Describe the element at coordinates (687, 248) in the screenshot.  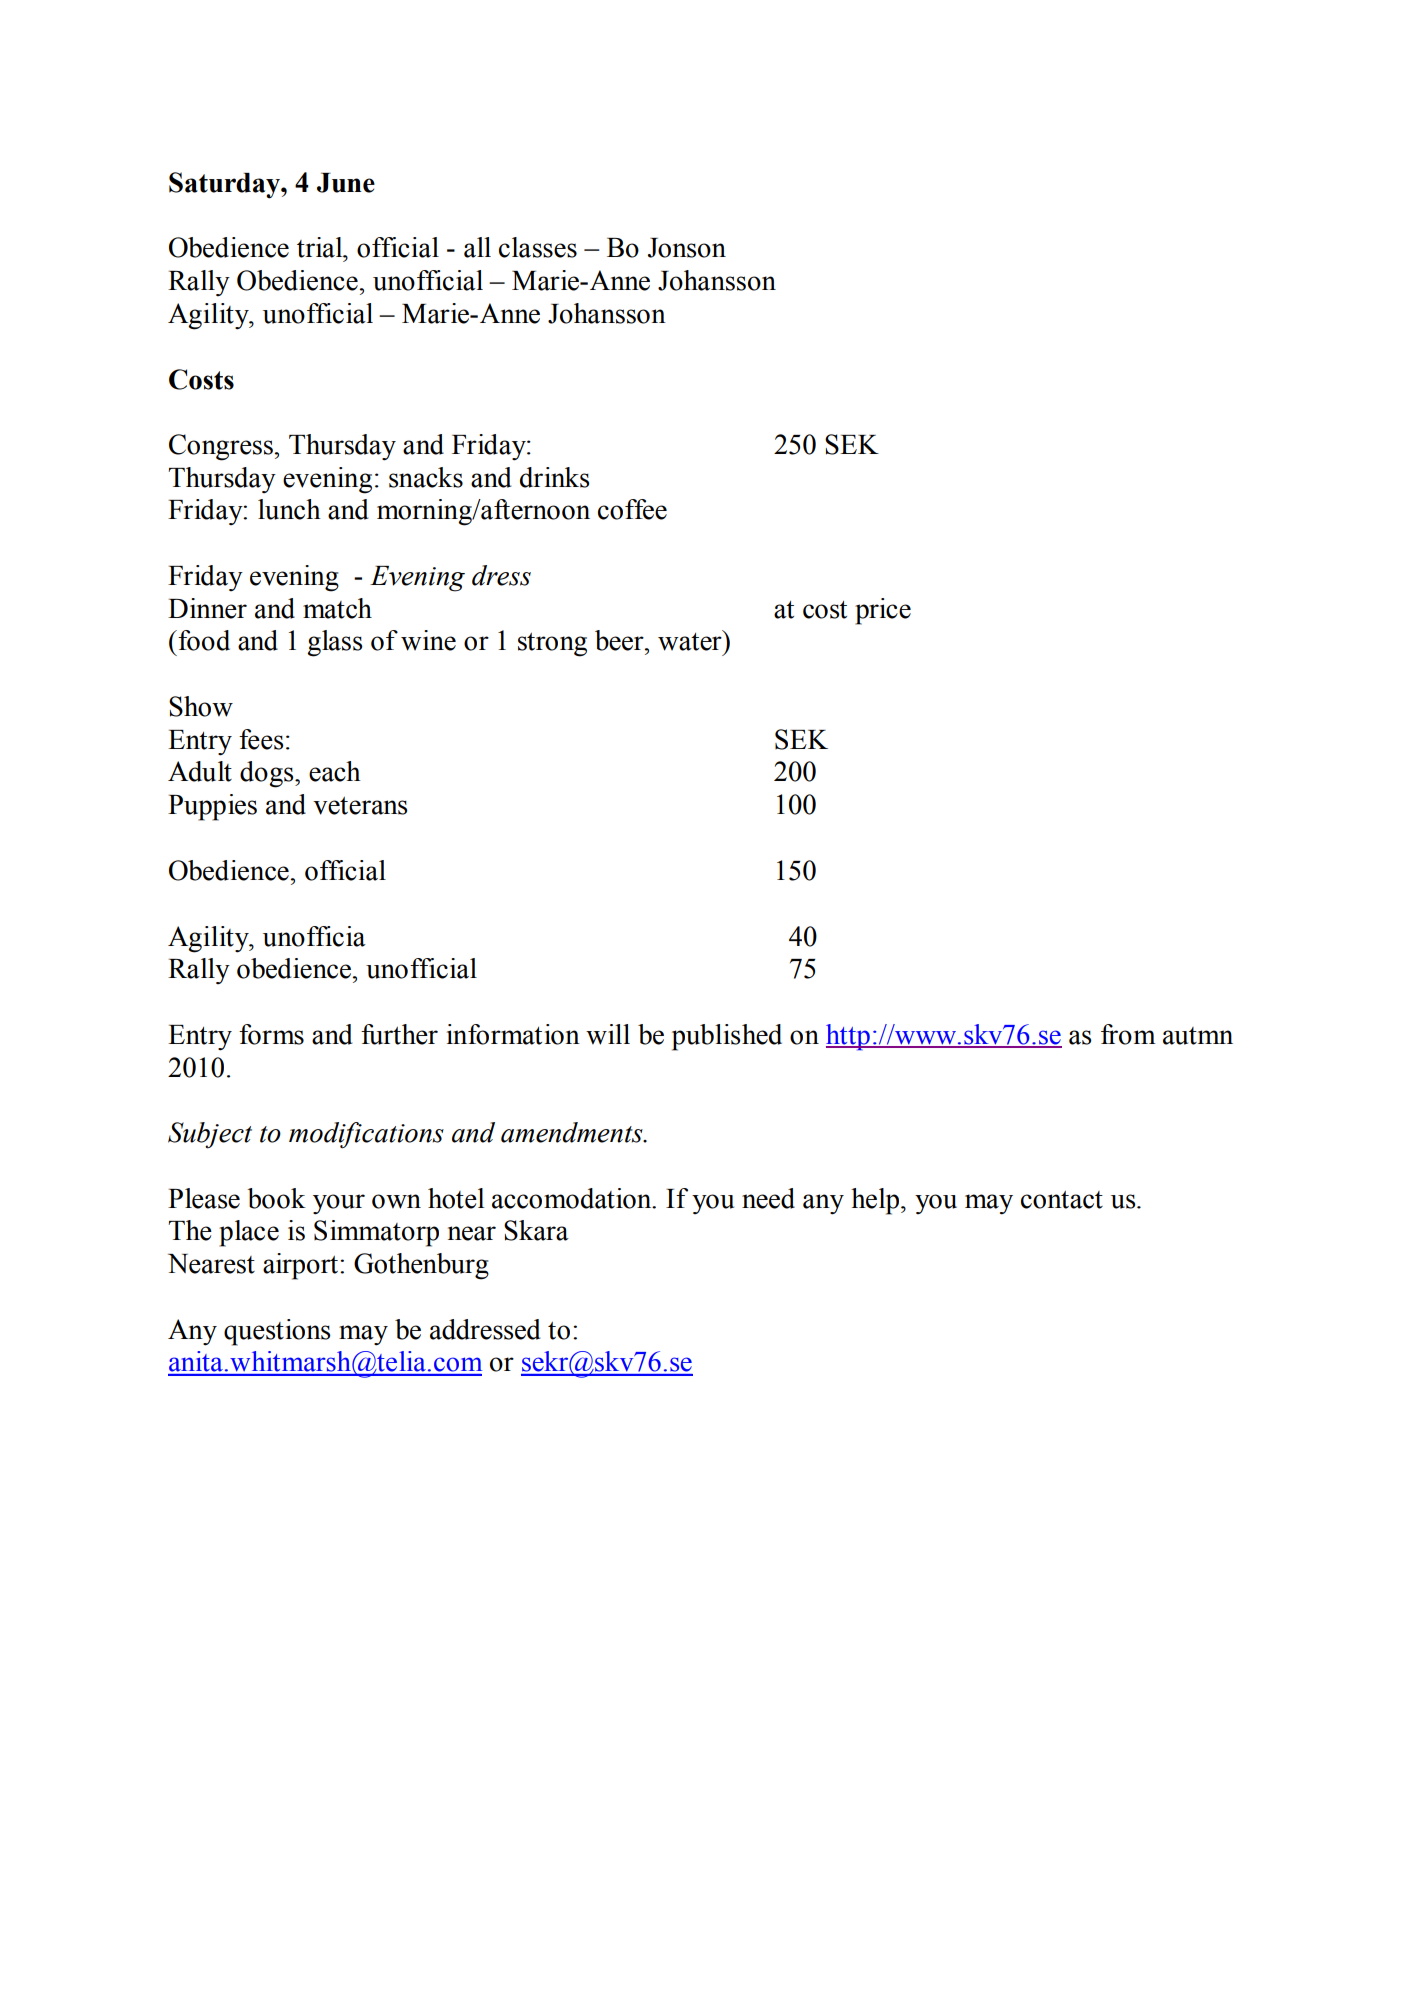
I see `Jonson` at that location.
